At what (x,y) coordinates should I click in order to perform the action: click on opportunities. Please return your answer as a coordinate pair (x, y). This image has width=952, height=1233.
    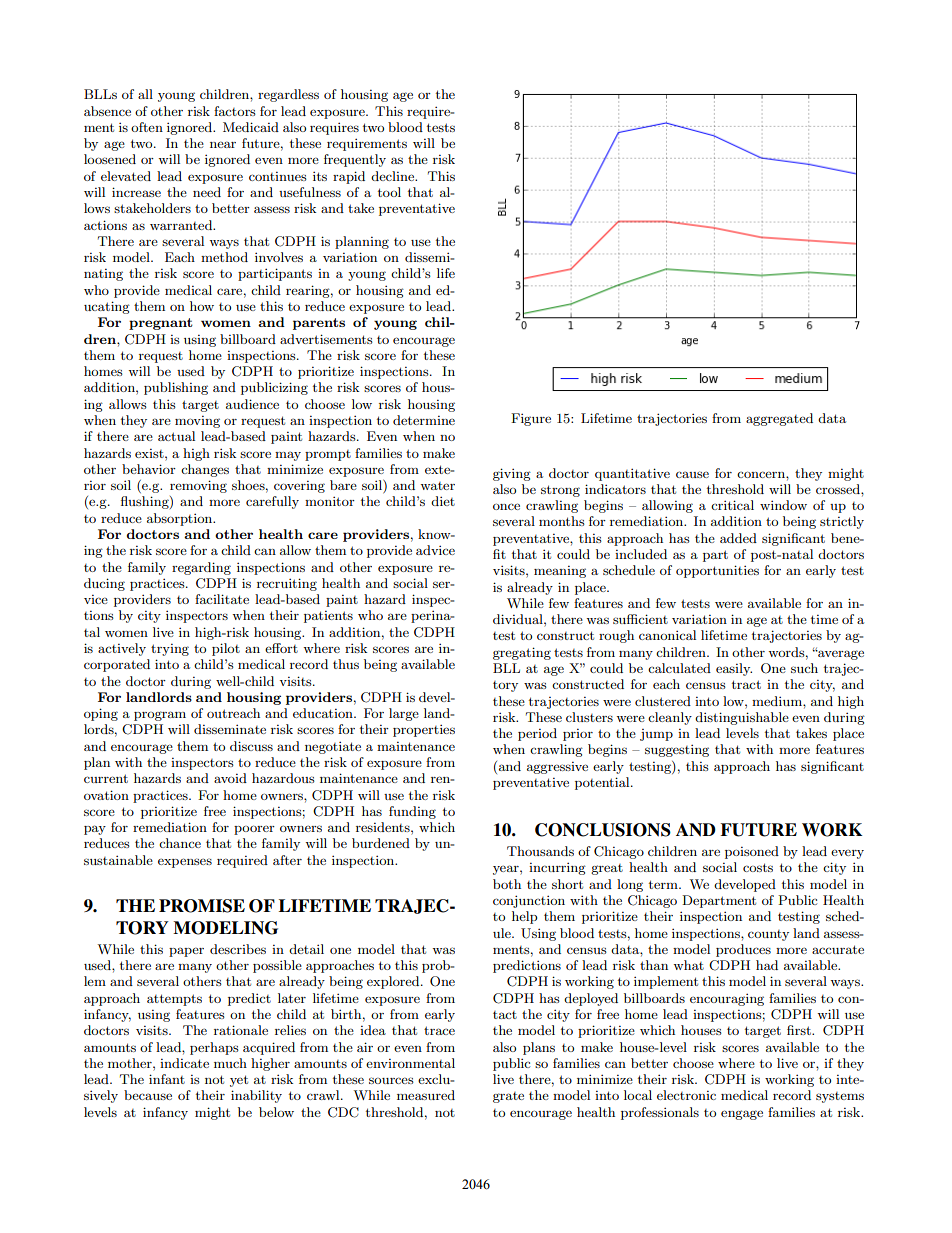
    Looking at the image, I should click on (717, 571).
